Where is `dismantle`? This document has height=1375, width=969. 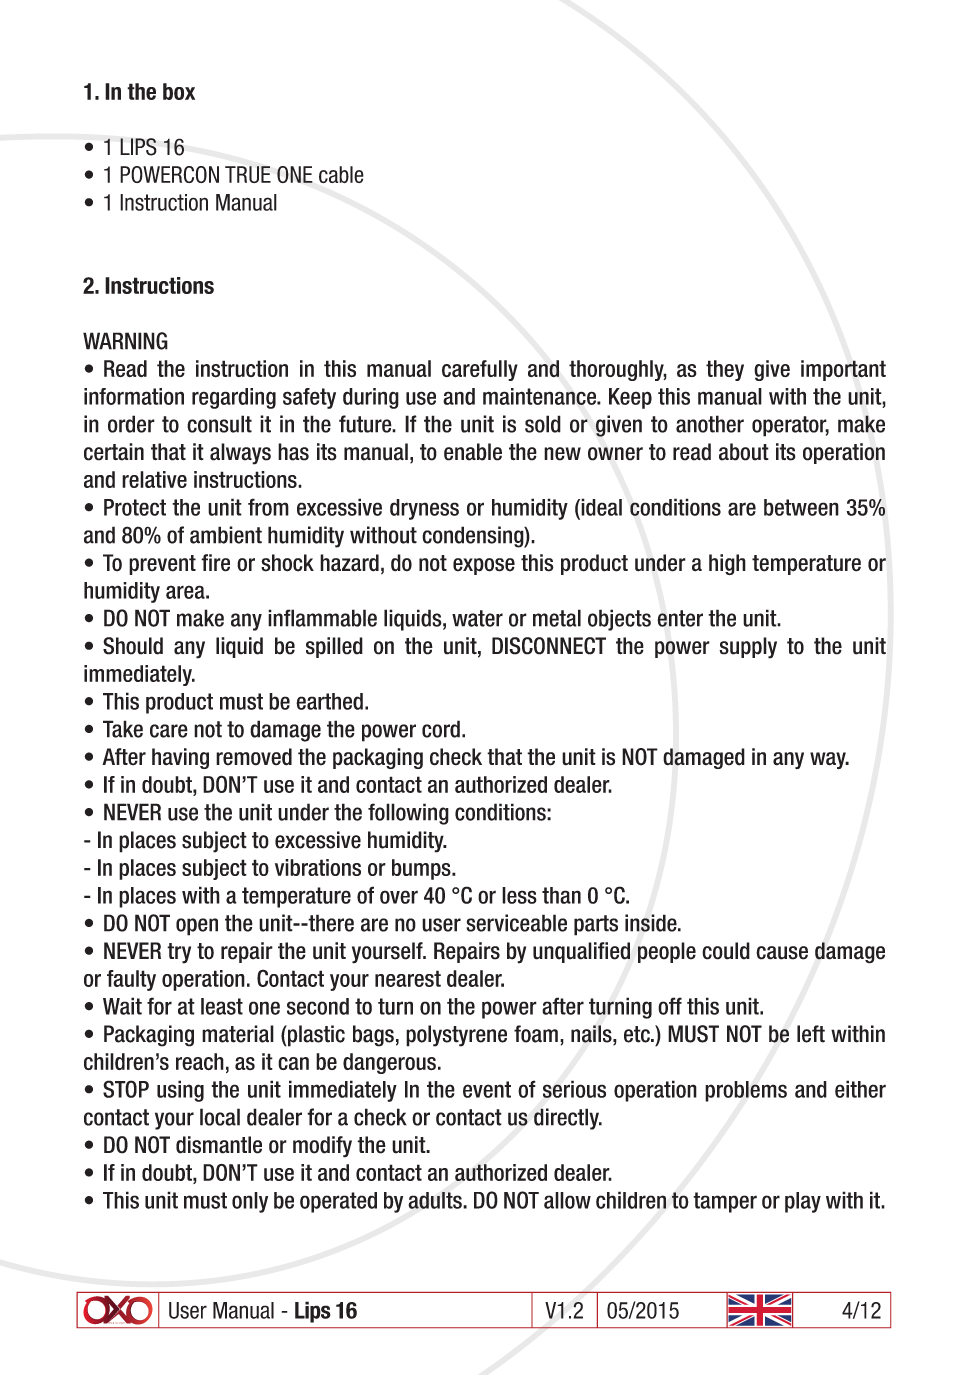
dismantle is located at coordinates (219, 1145).
